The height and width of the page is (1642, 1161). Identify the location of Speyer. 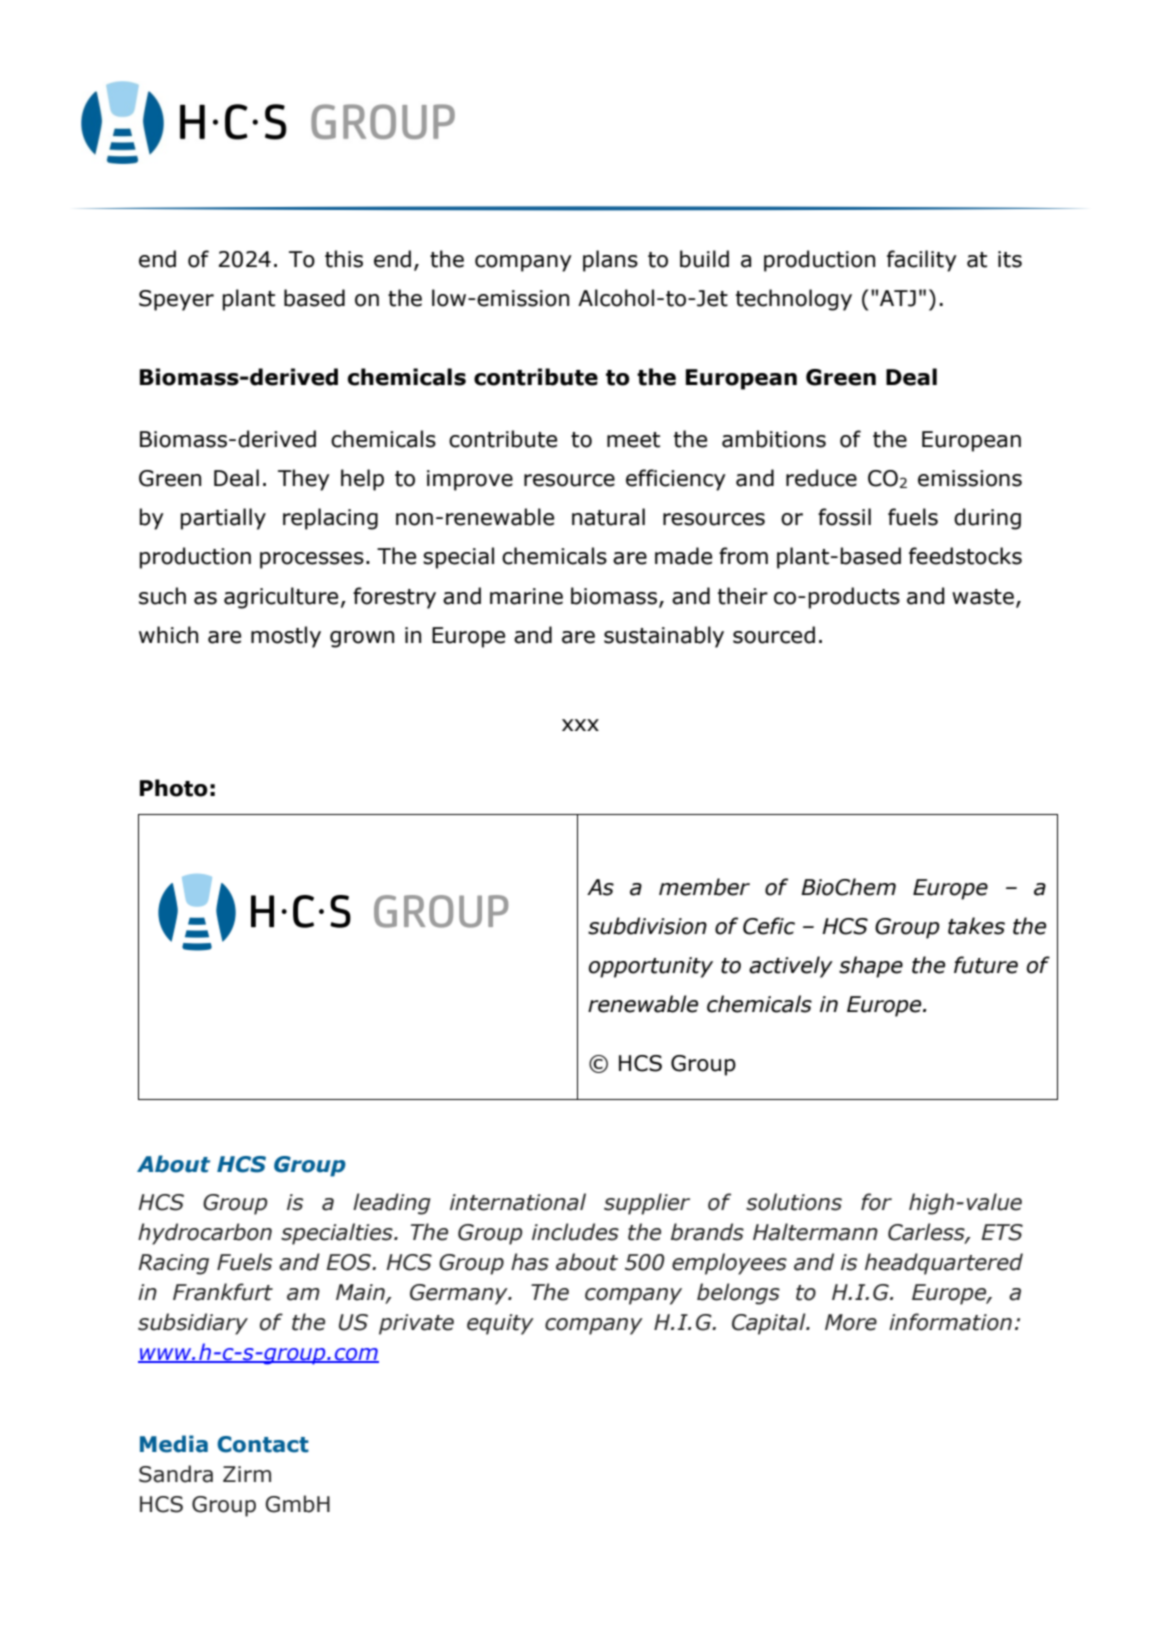
(176, 300).
